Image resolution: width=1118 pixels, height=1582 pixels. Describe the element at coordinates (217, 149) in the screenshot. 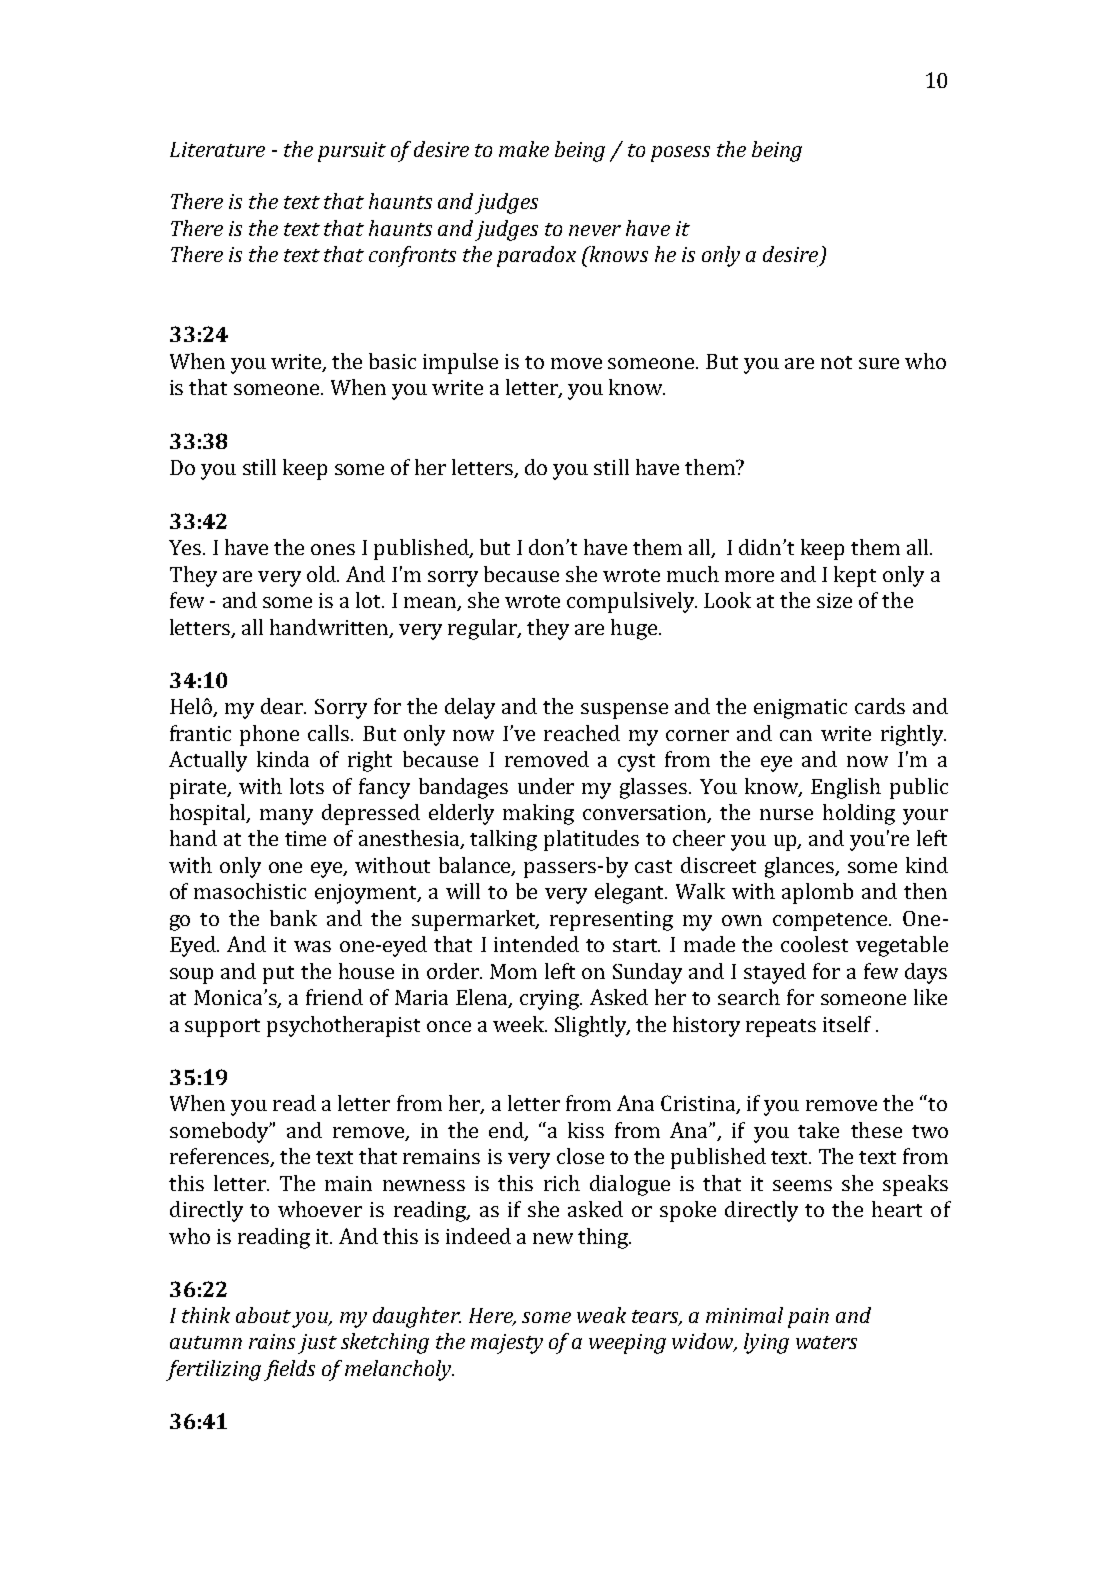

I see `Literature` at that location.
